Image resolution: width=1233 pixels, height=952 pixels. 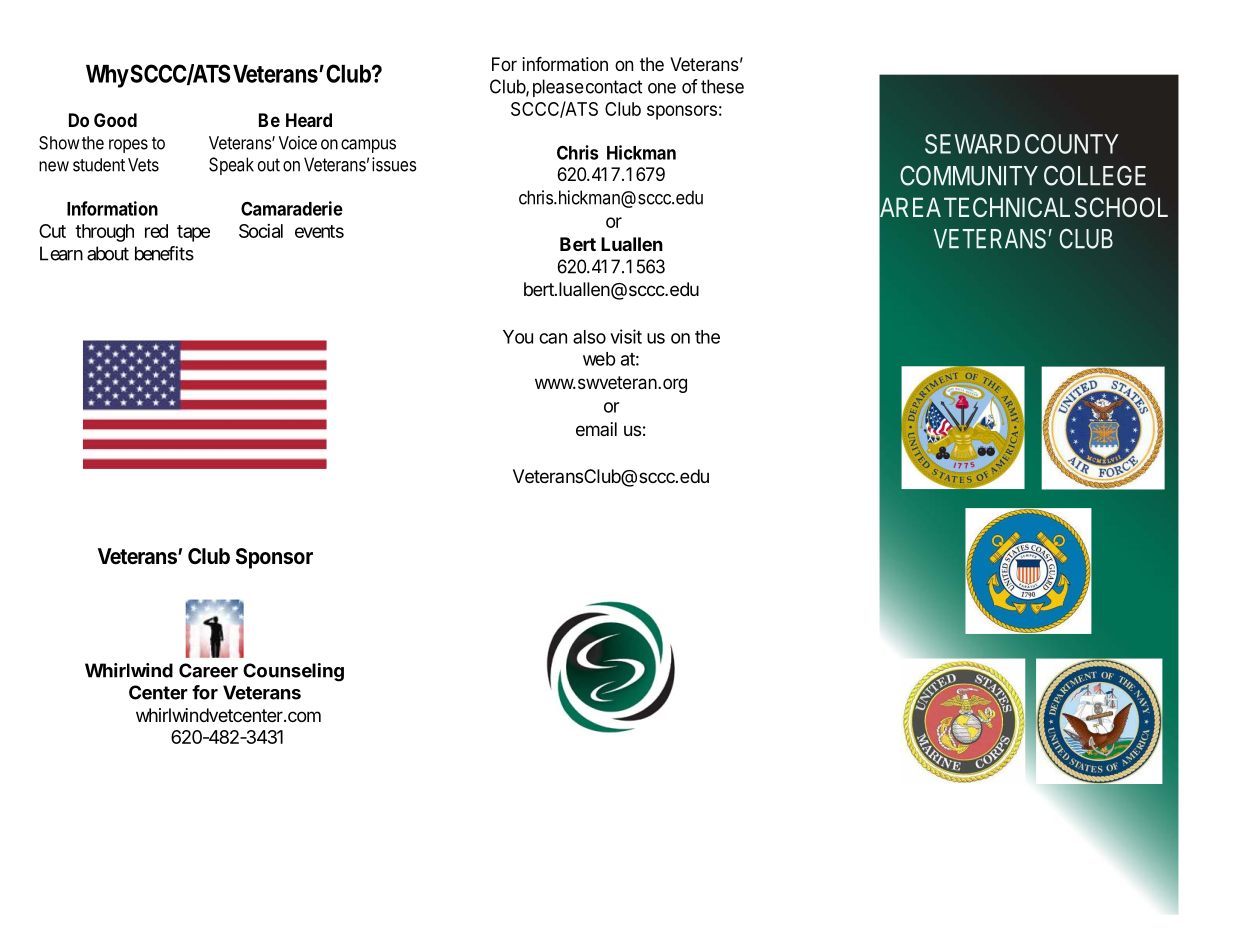 What do you see at coordinates (208, 670) in the screenshot?
I see `Career` at bounding box center [208, 670].
